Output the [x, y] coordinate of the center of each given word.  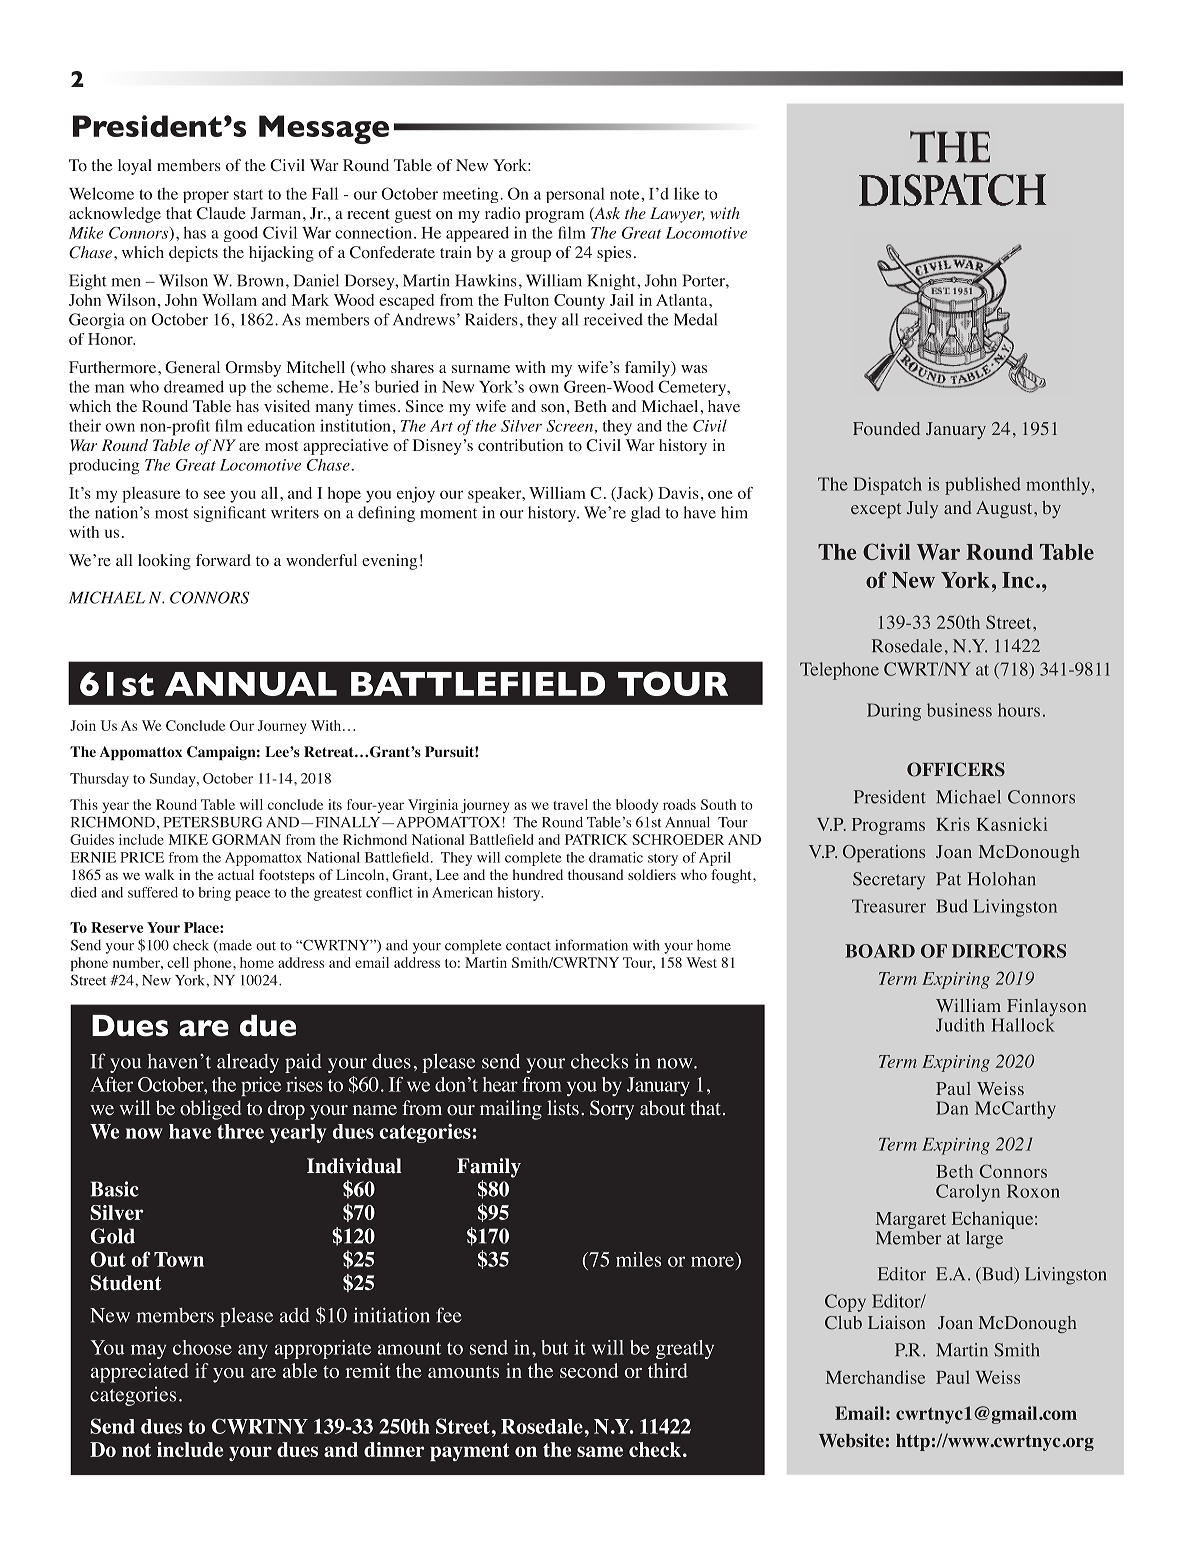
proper [206, 197]
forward [223, 560]
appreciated [140, 1373]
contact [528, 946]
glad [646, 514]
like [686, 193]
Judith [960, 1025]
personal [575, 195]
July [922, 509]
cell [178, 962]
